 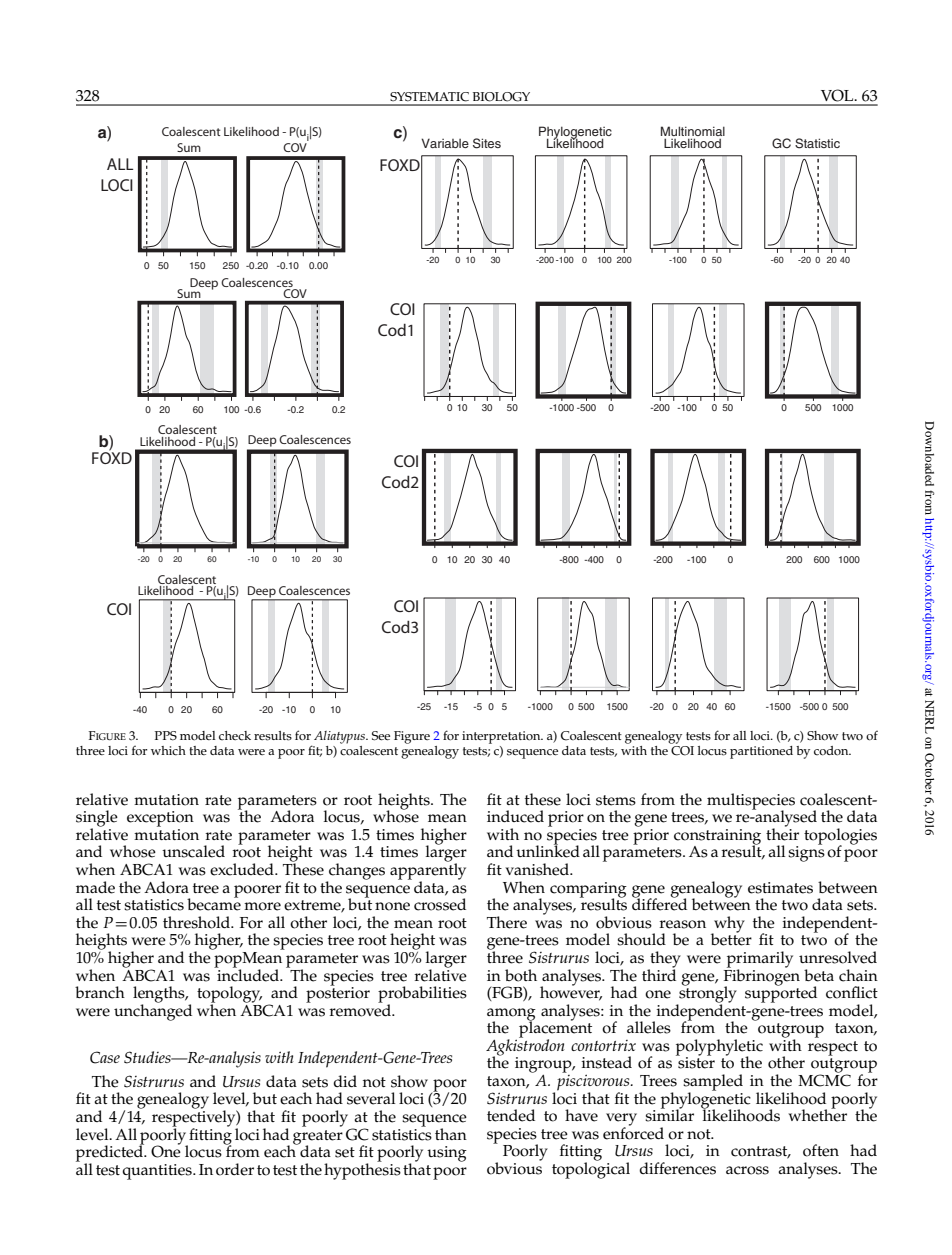 What do you see at coordinates (429, 97) in the page?
I see `SYSTEMATIC` at bounding box center [429, 97].
